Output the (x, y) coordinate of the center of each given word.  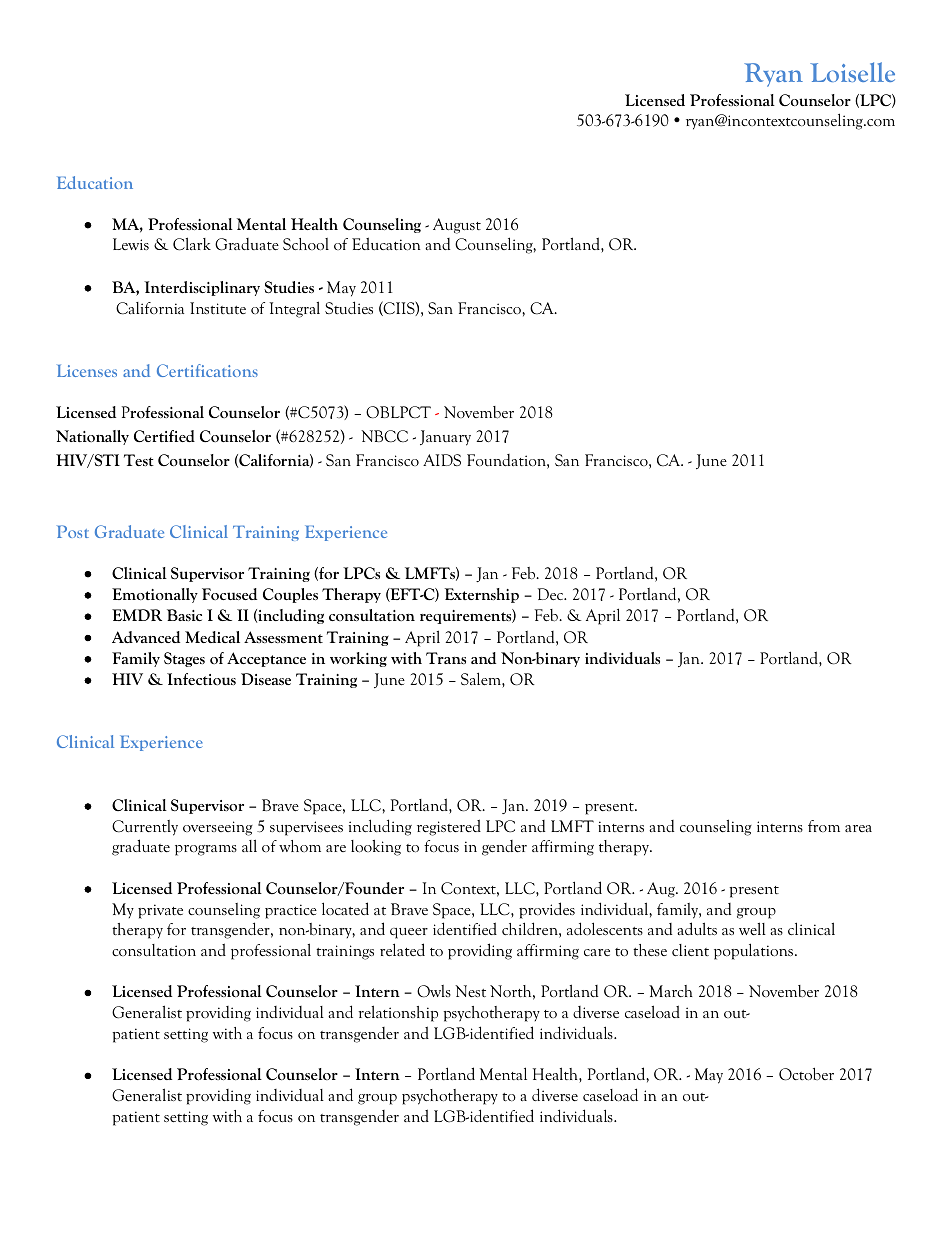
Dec (552, 594)
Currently (145, 828)
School (306, 244)
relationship (398, 1013)
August (457, 226)
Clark (192, 244)
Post (73, 531)
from (824, 826)
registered (449, 827)
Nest (470, 991)
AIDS (442, 460)
